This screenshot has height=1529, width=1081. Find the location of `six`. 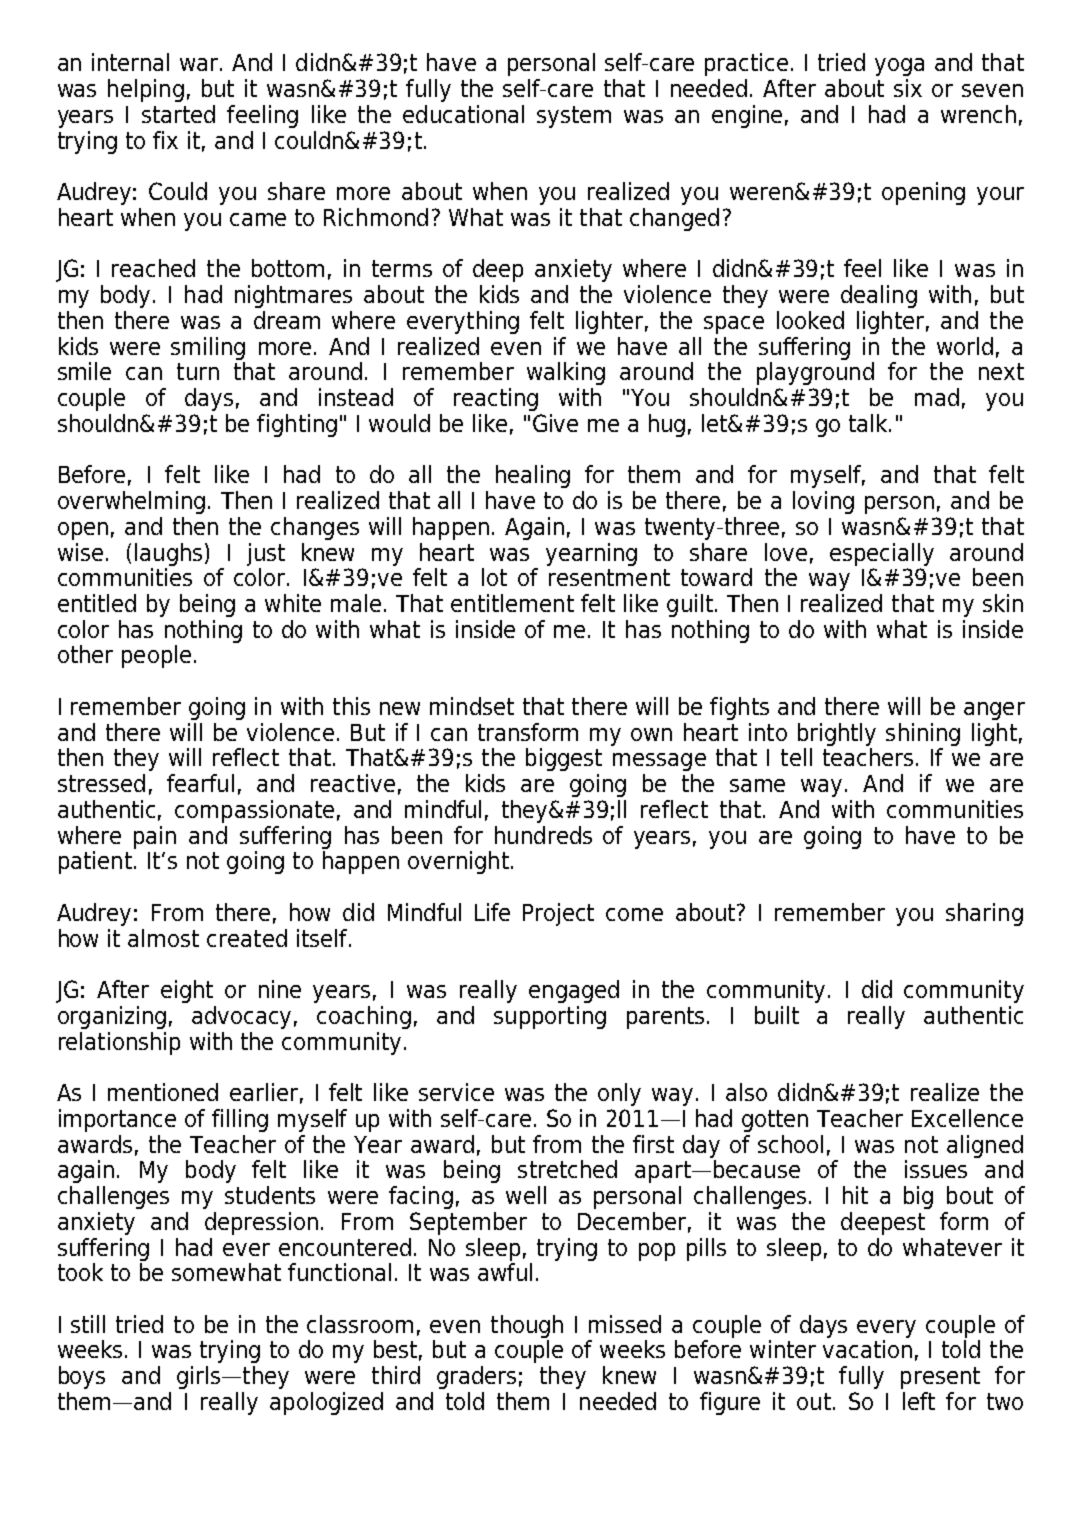

six is located at coordinates (908, 88).
